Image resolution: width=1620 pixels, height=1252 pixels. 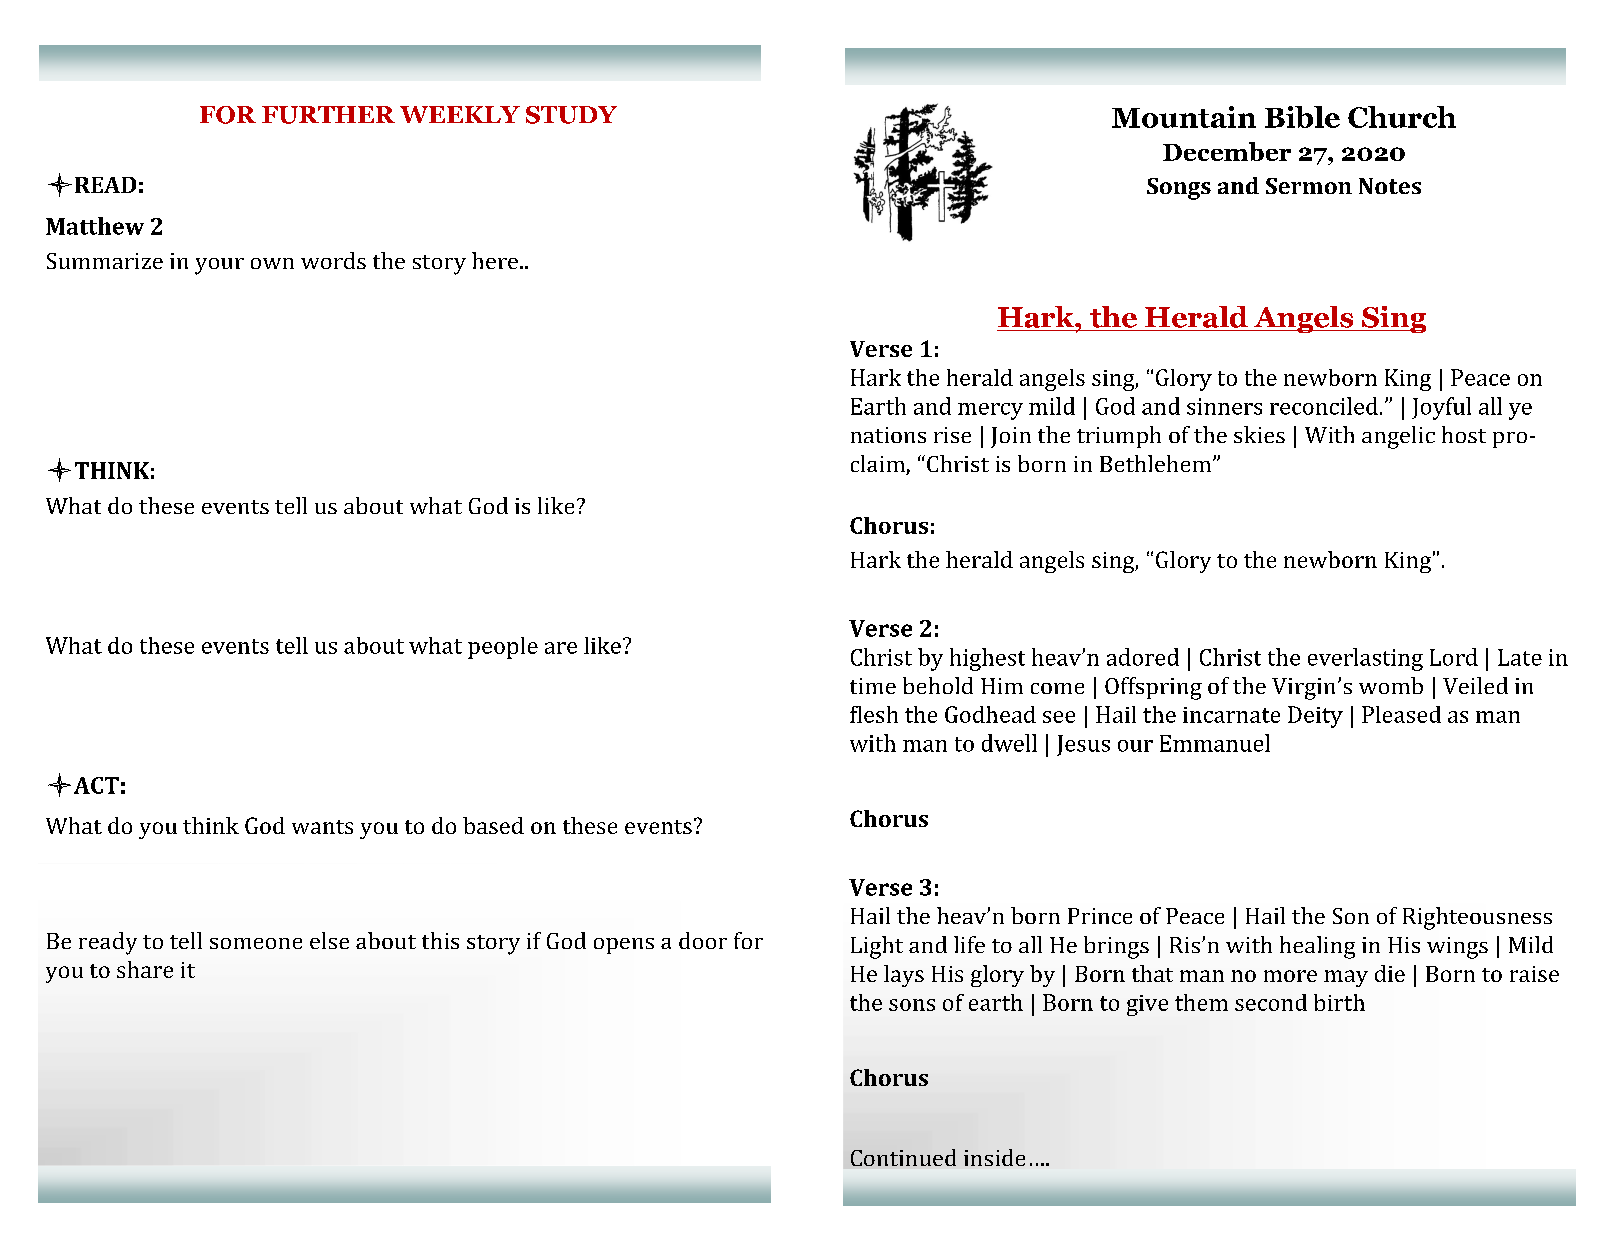 I want to click on wants, so click(x=322, y=827).
